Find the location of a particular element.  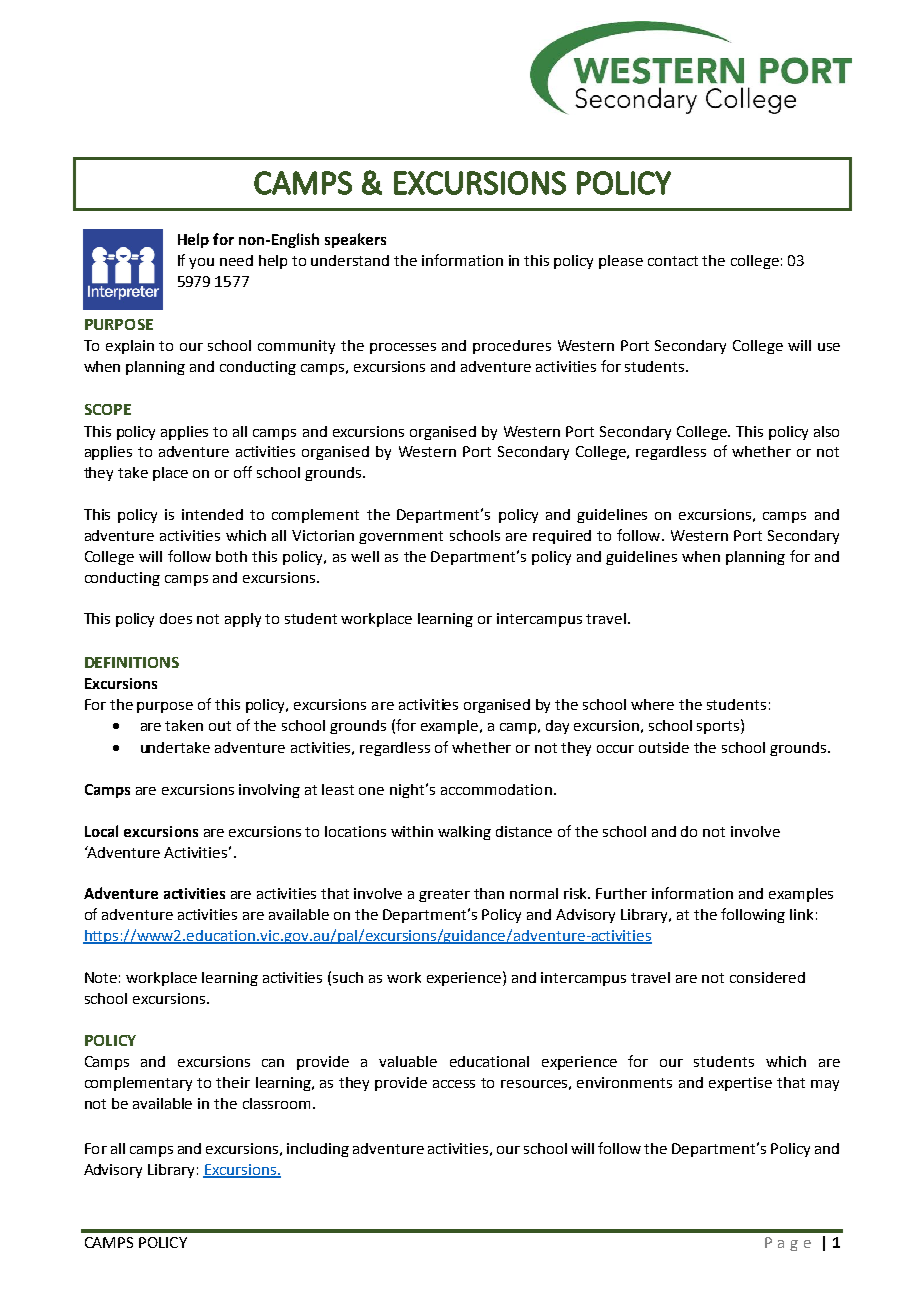

well is located at coordinates (365, 556).
